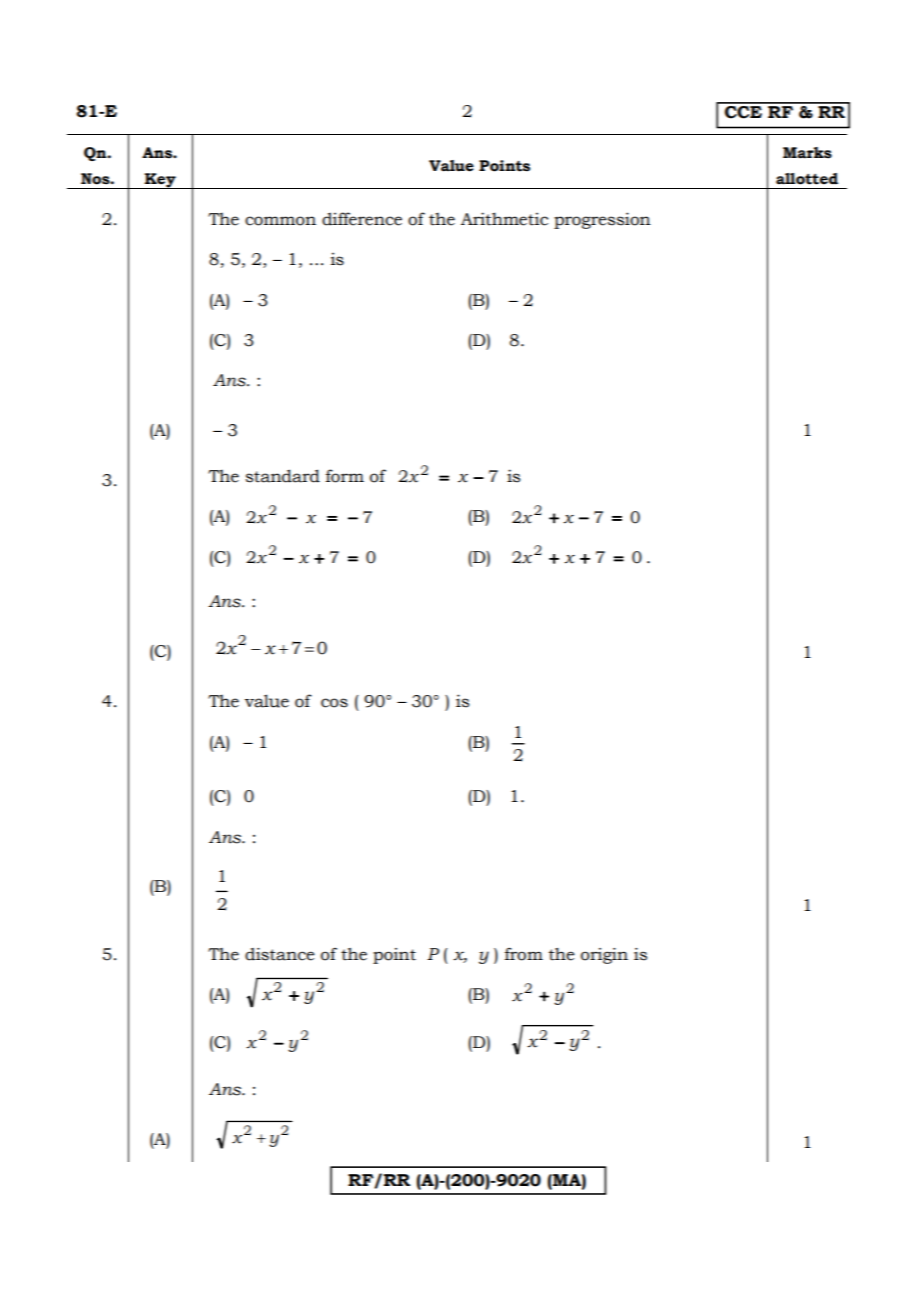  What do you see at coordinates (283, 476) in the image?
I see `standard` at bounding box center [283, 476].
